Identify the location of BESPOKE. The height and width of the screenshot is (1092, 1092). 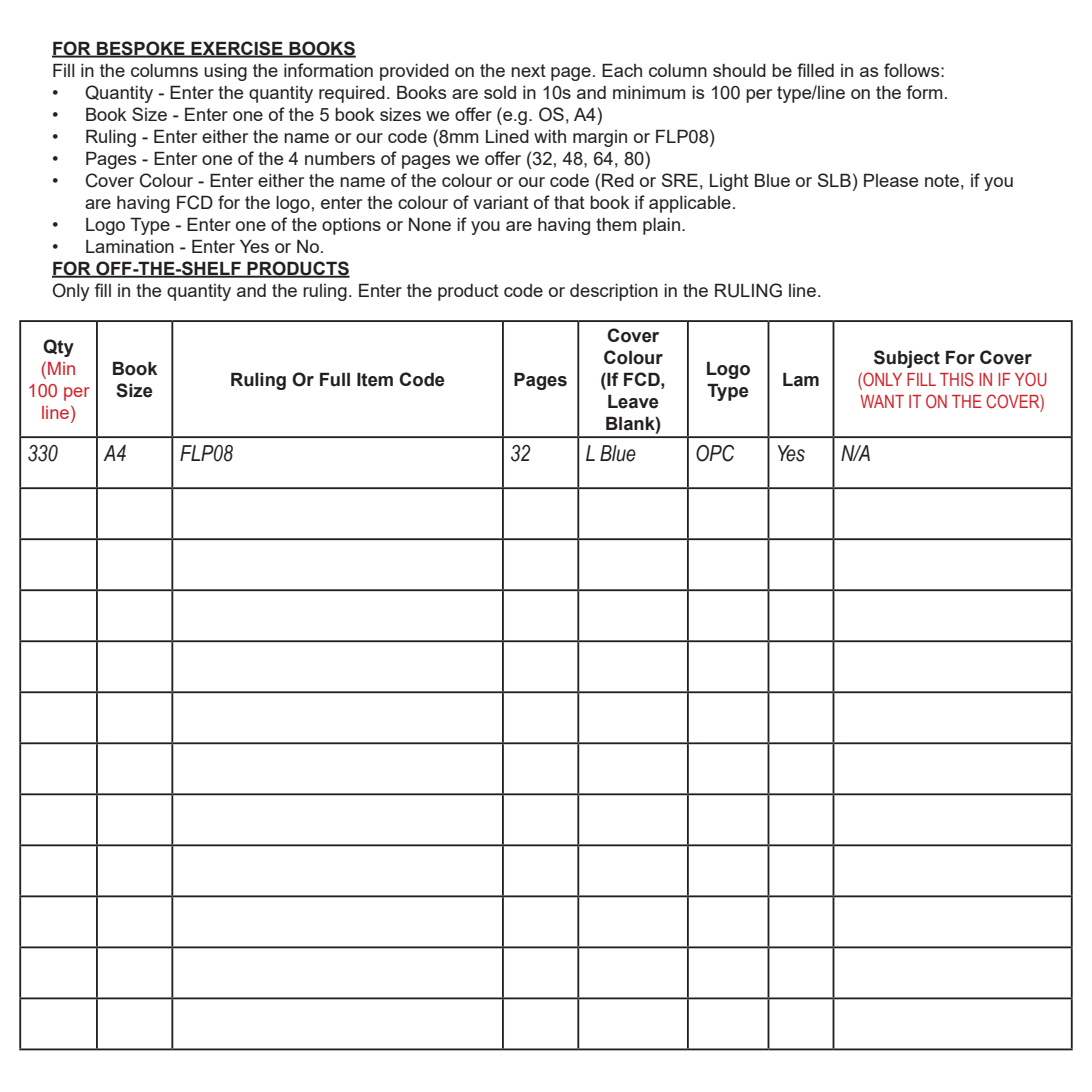
(141, 49).
